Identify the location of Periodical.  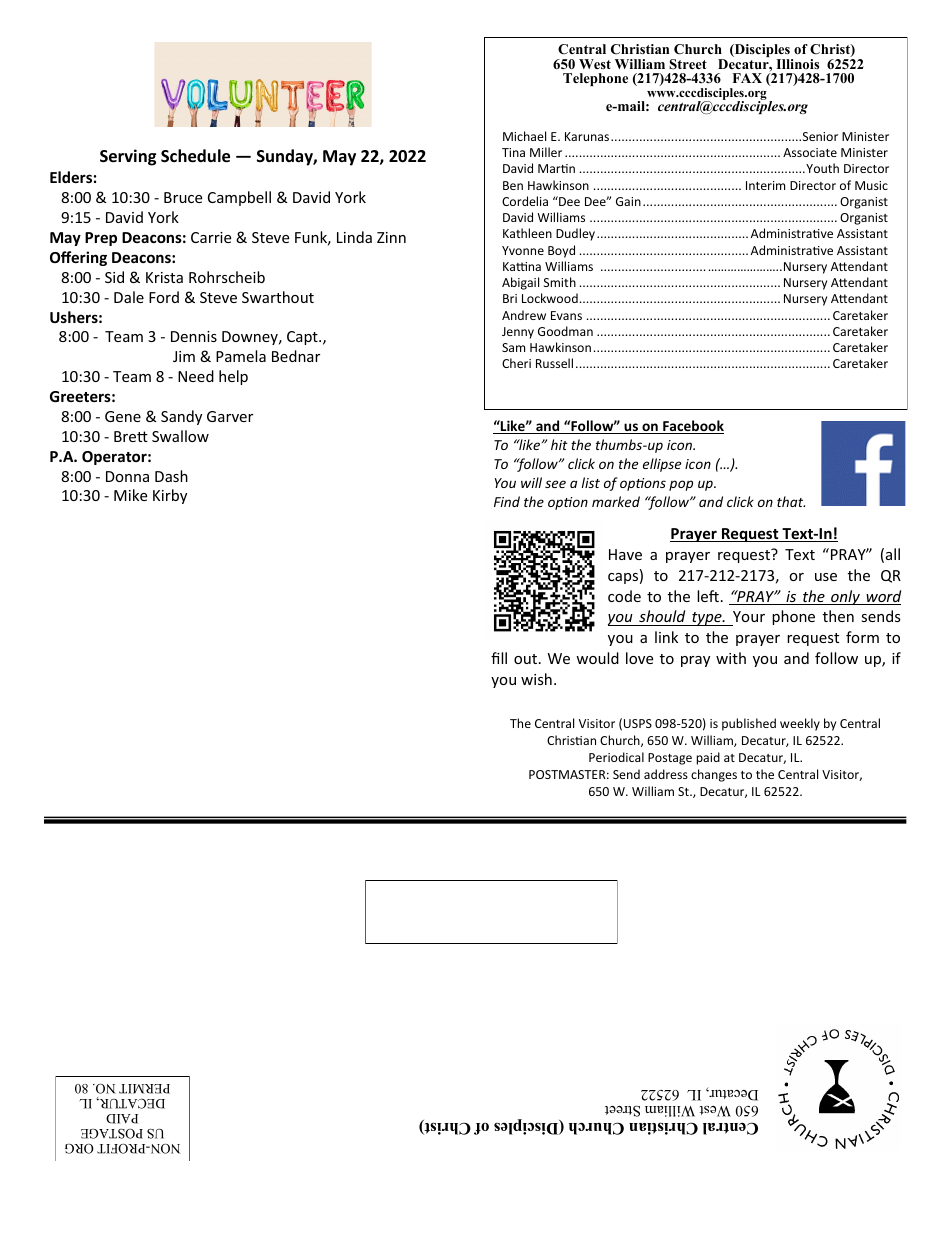
(616, 757).
